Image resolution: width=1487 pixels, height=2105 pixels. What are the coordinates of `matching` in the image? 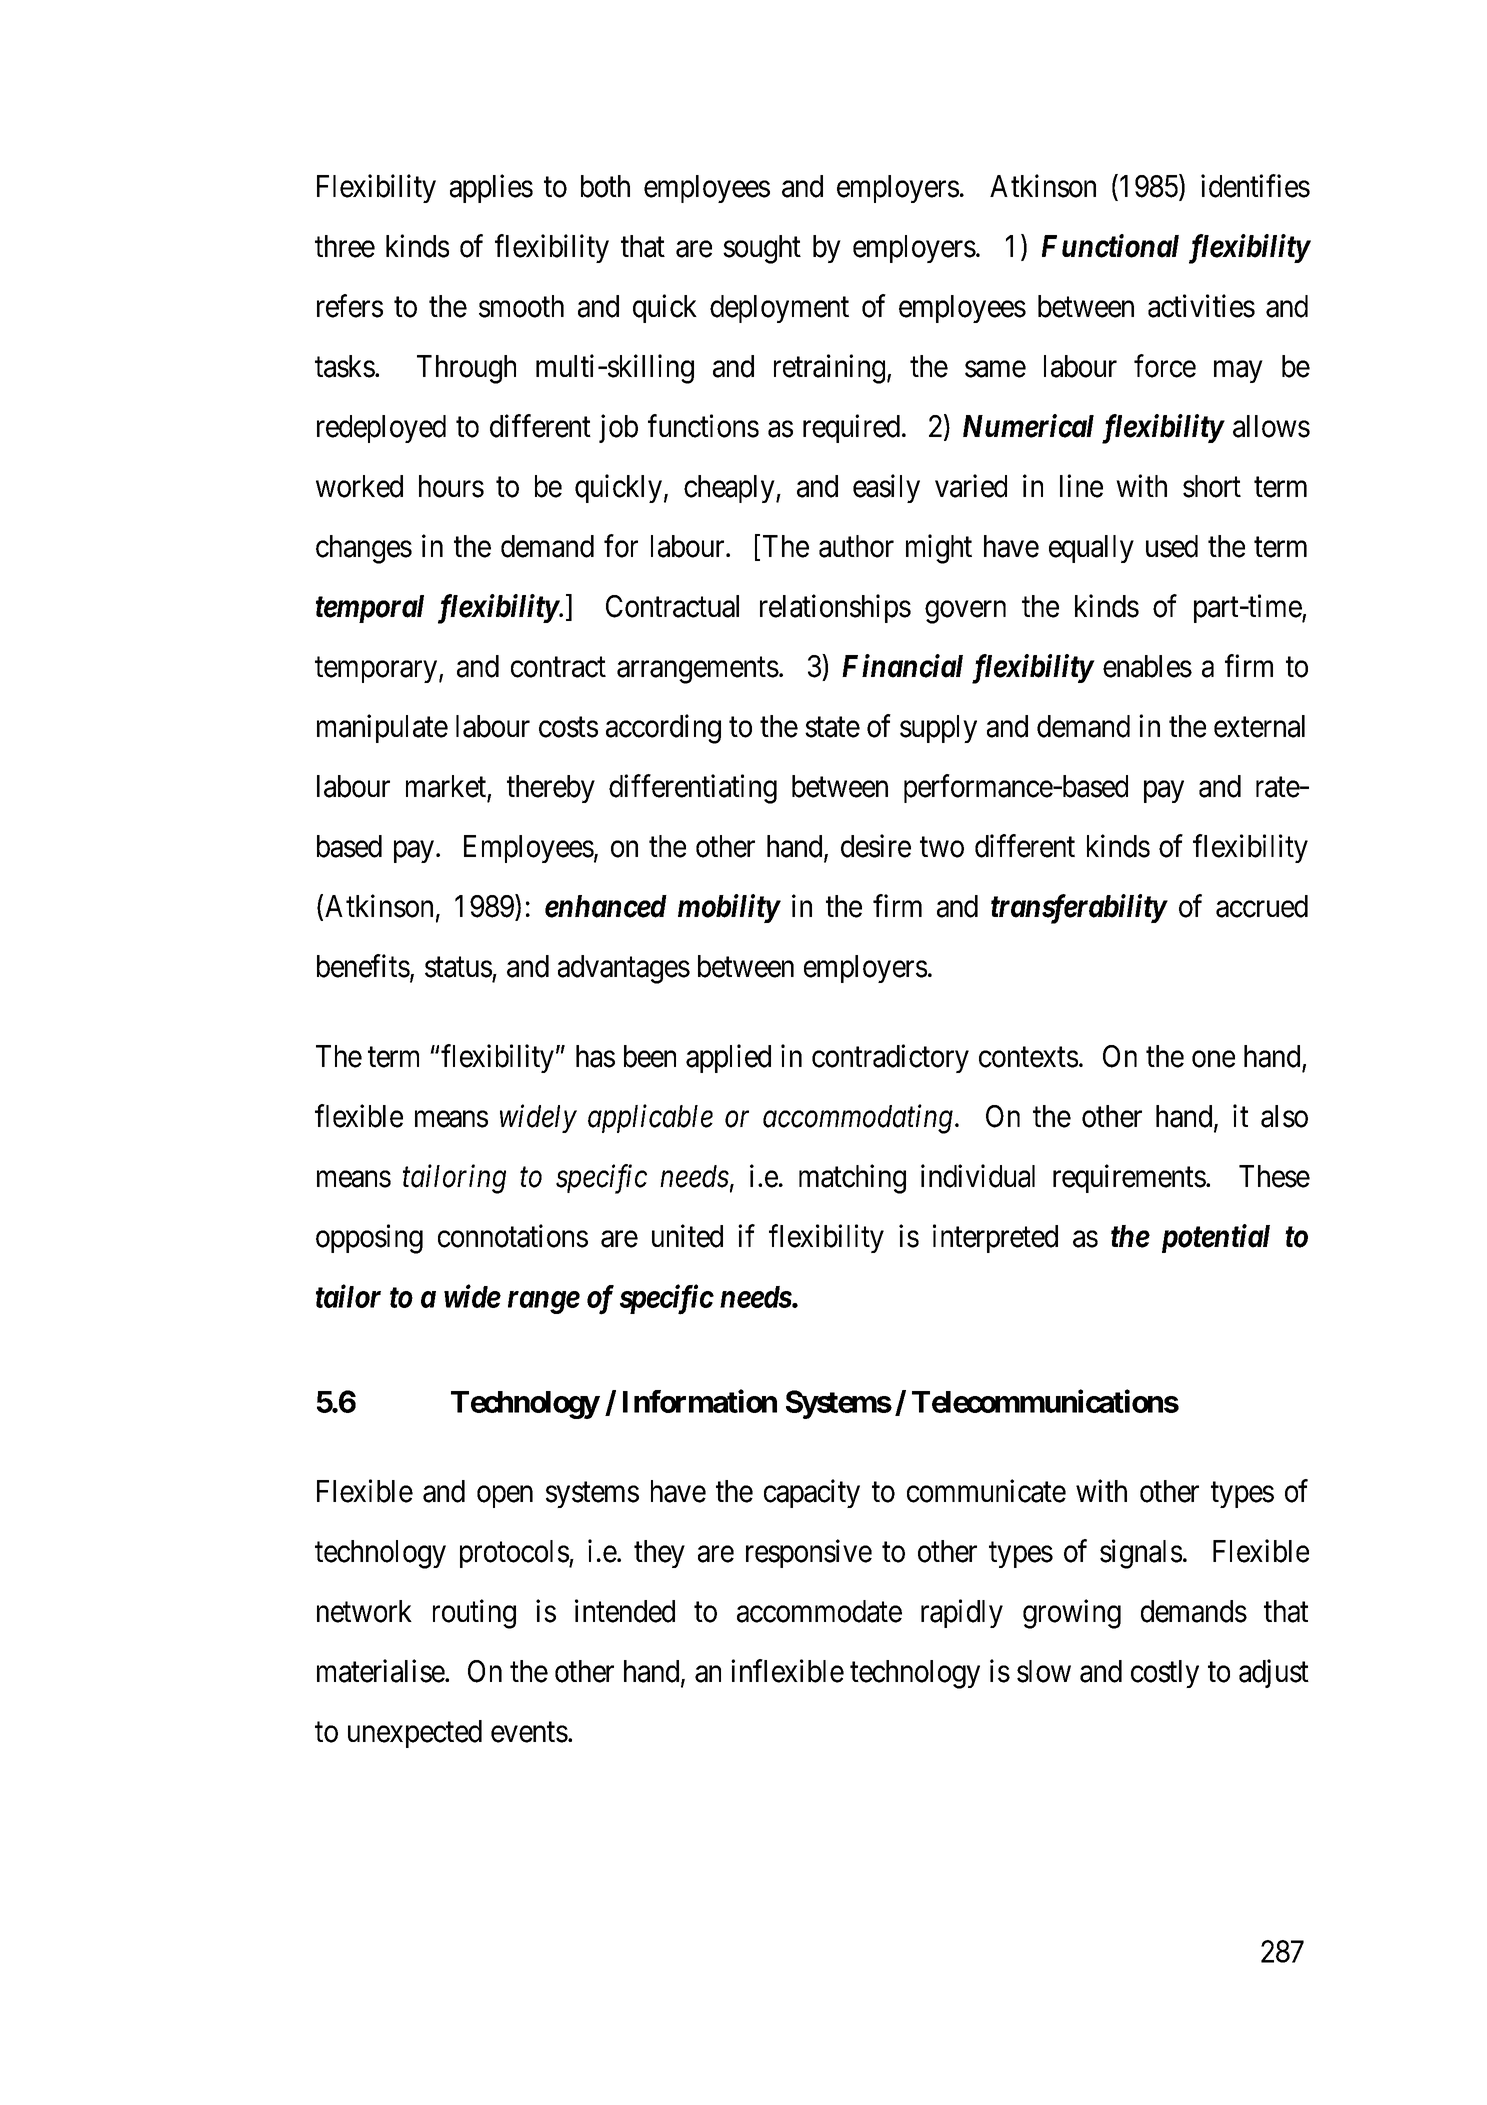 It's located at (852, 1179).
